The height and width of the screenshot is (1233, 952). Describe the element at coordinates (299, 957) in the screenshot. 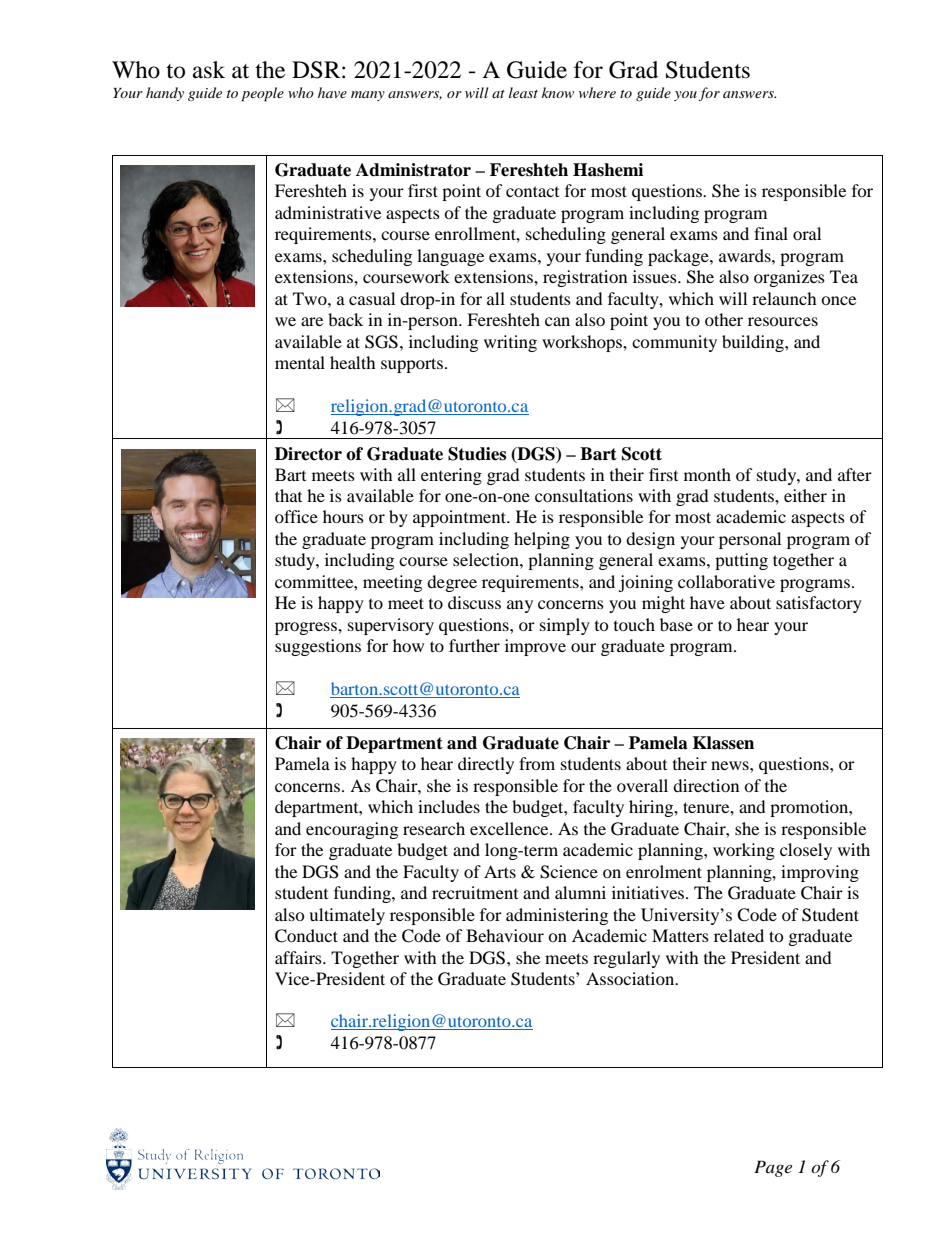

I see `affairs` at that location.
